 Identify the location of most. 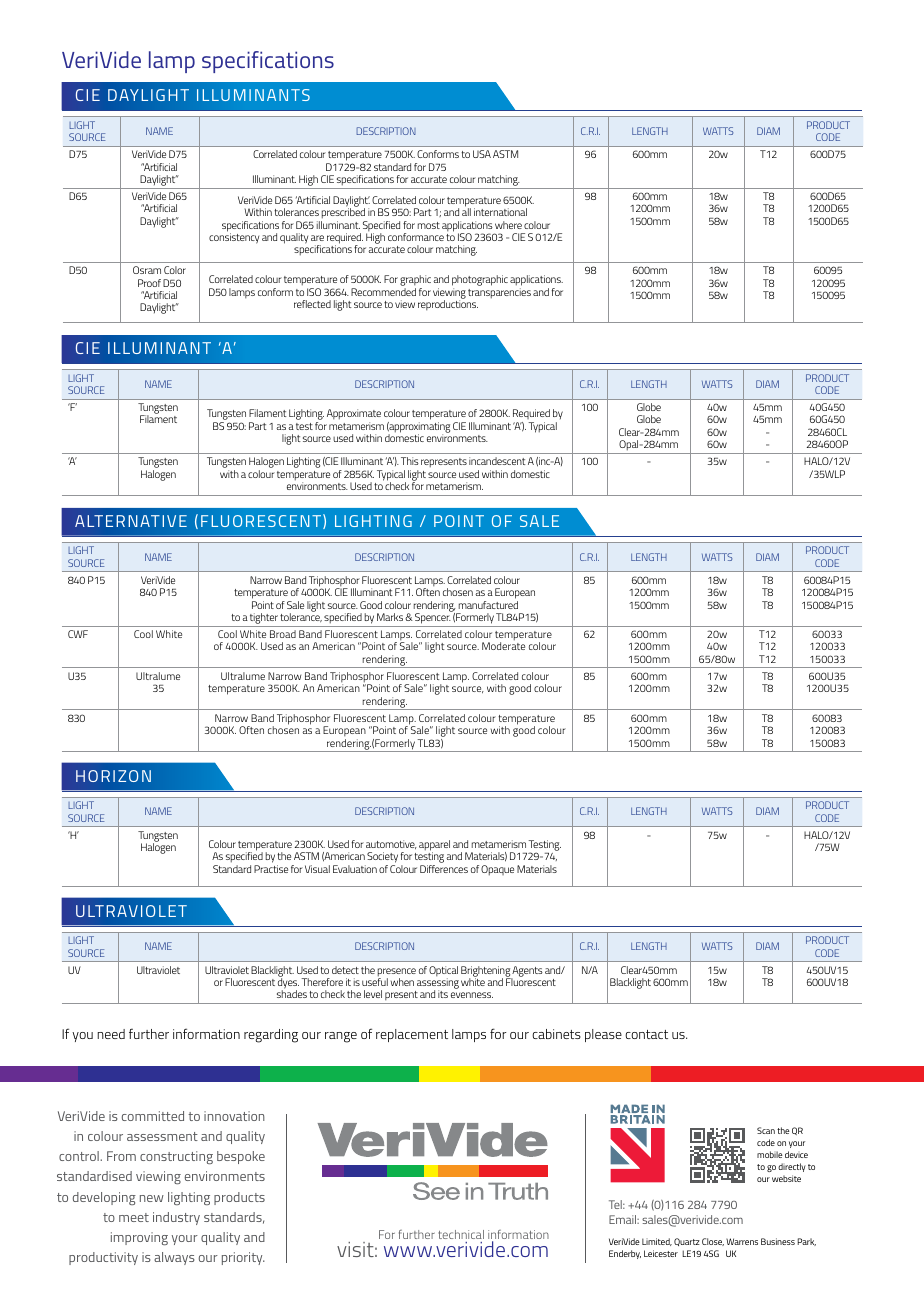
(429, 225).
